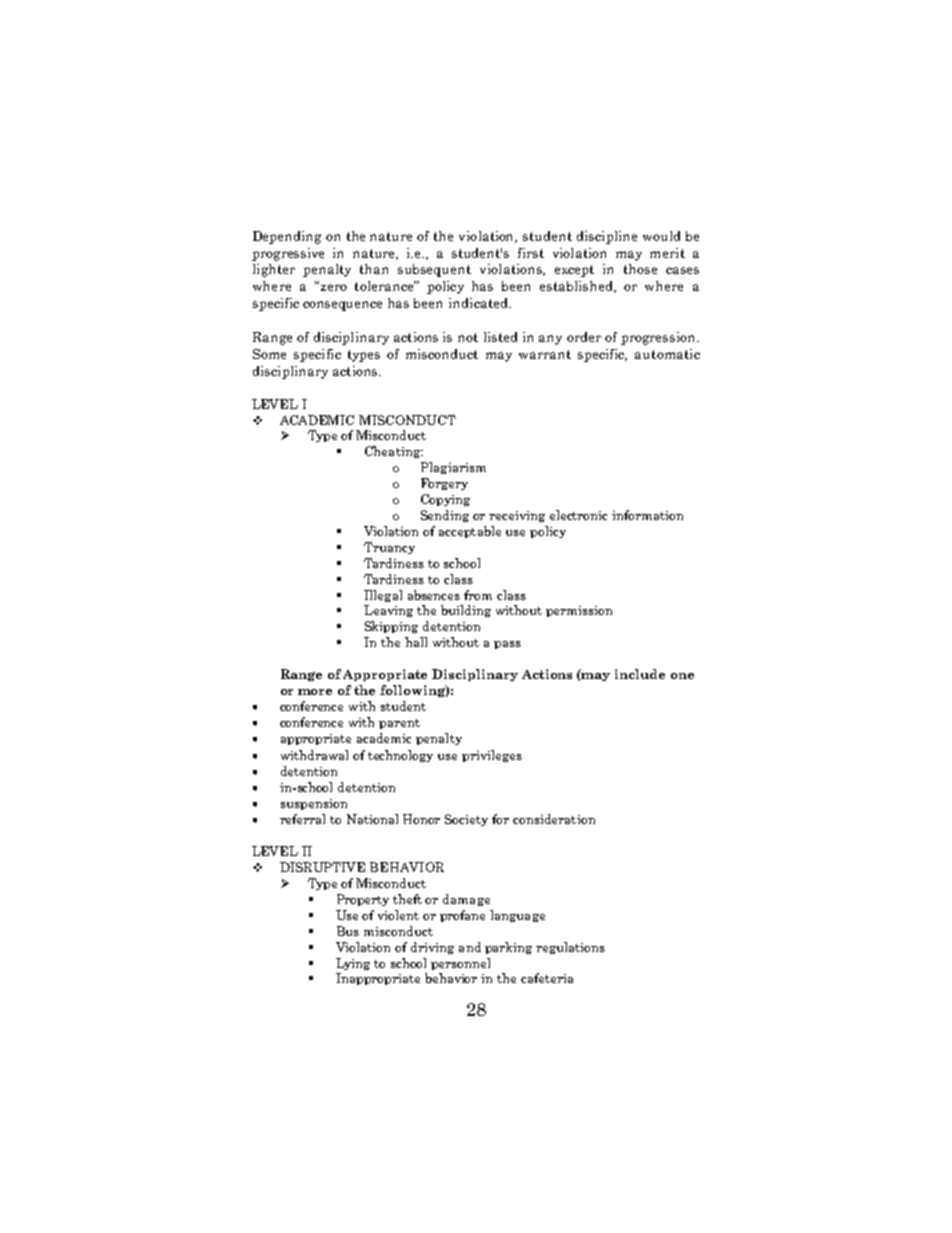 Image resolution: width=952 pixels, height=1233 pixels. I want to click on subsequent, so click(434, 270).
